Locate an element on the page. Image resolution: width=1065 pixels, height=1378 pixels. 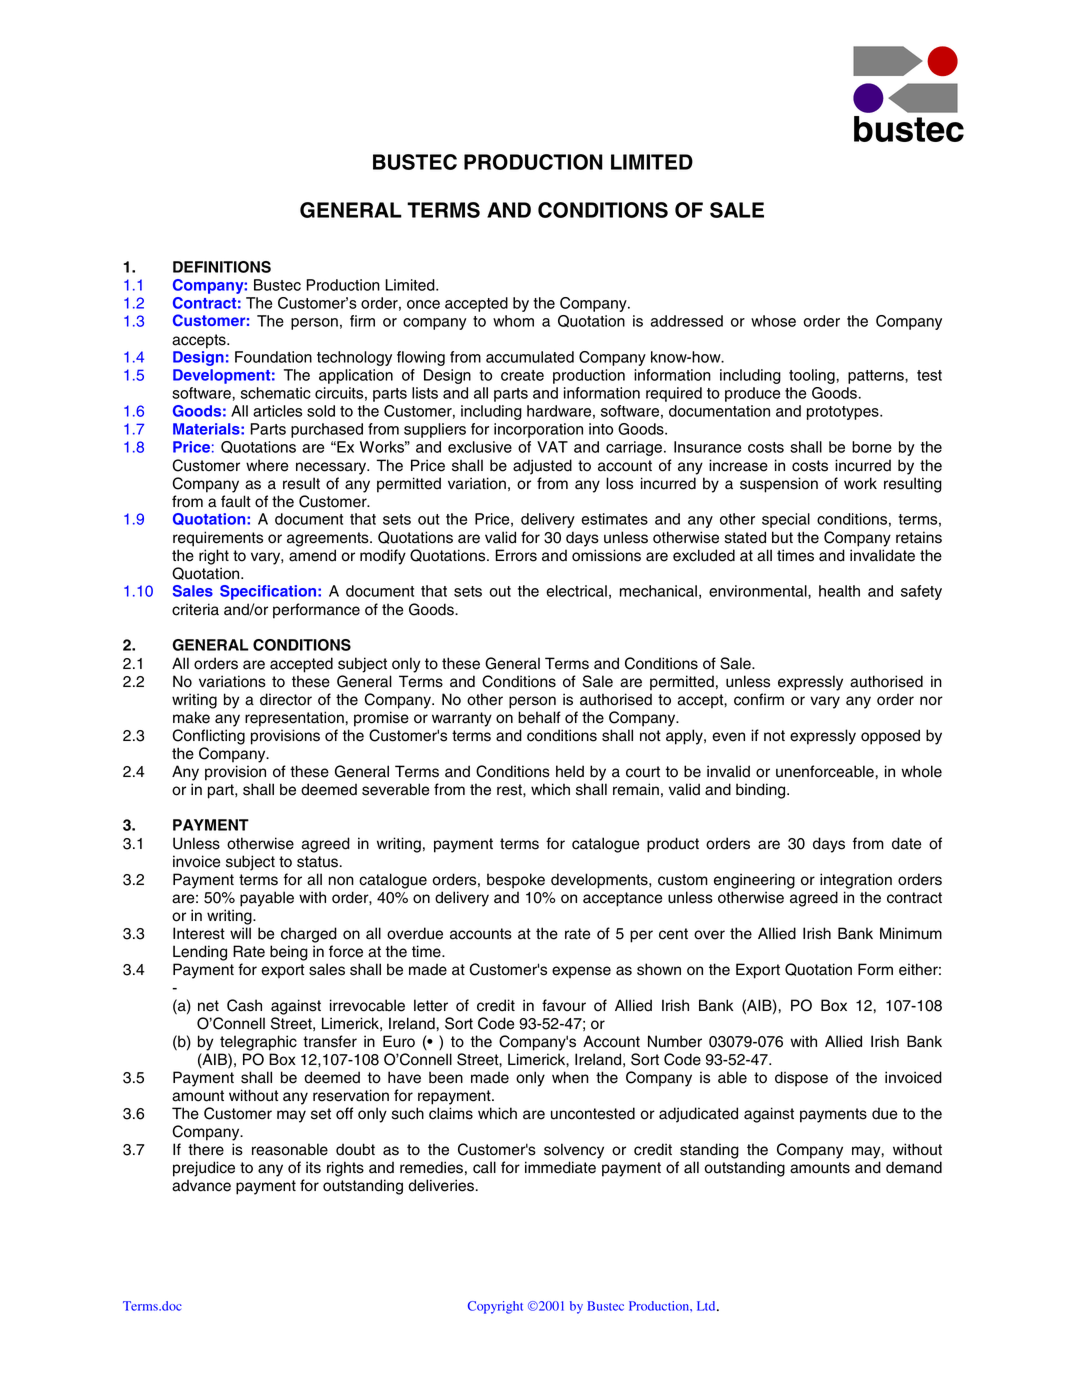
representation is located at coordinates (294, 719).
